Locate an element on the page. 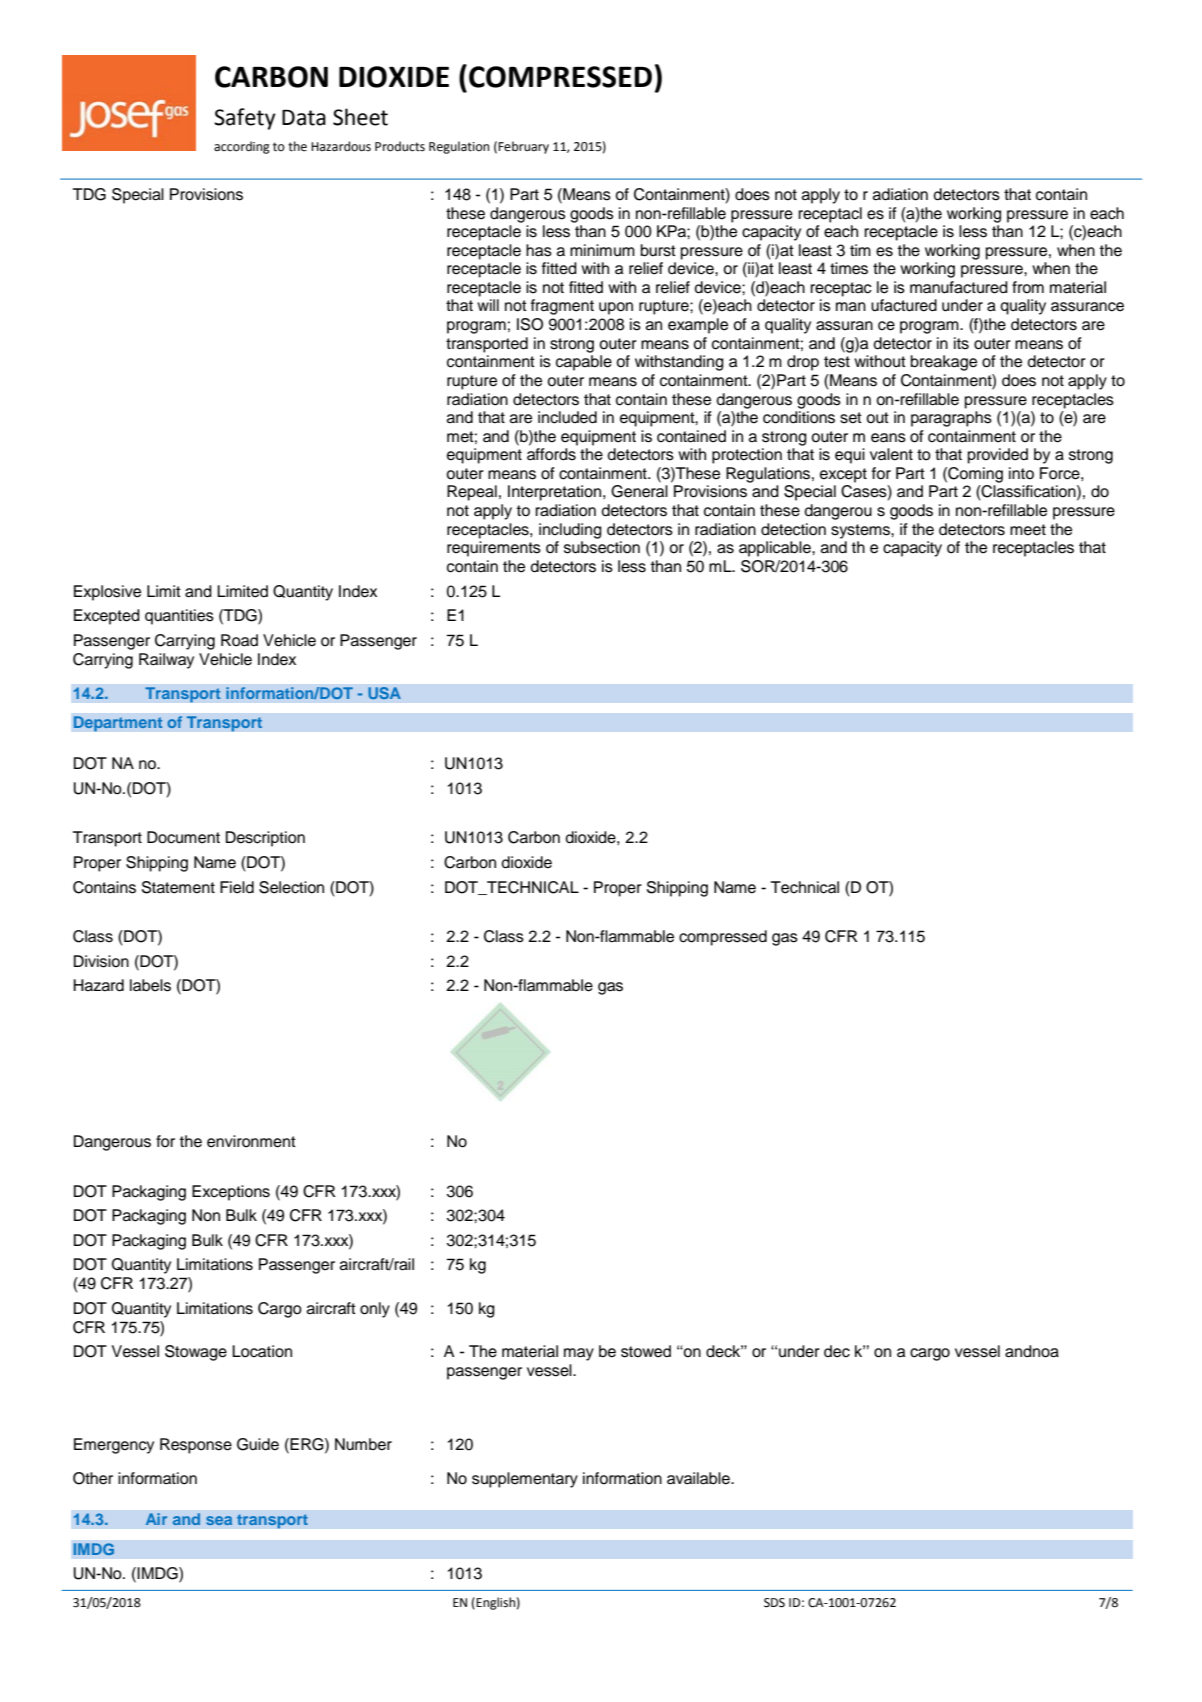 This document has height=1702, width=1202. SDS is located at coordinates (774, 1603).
